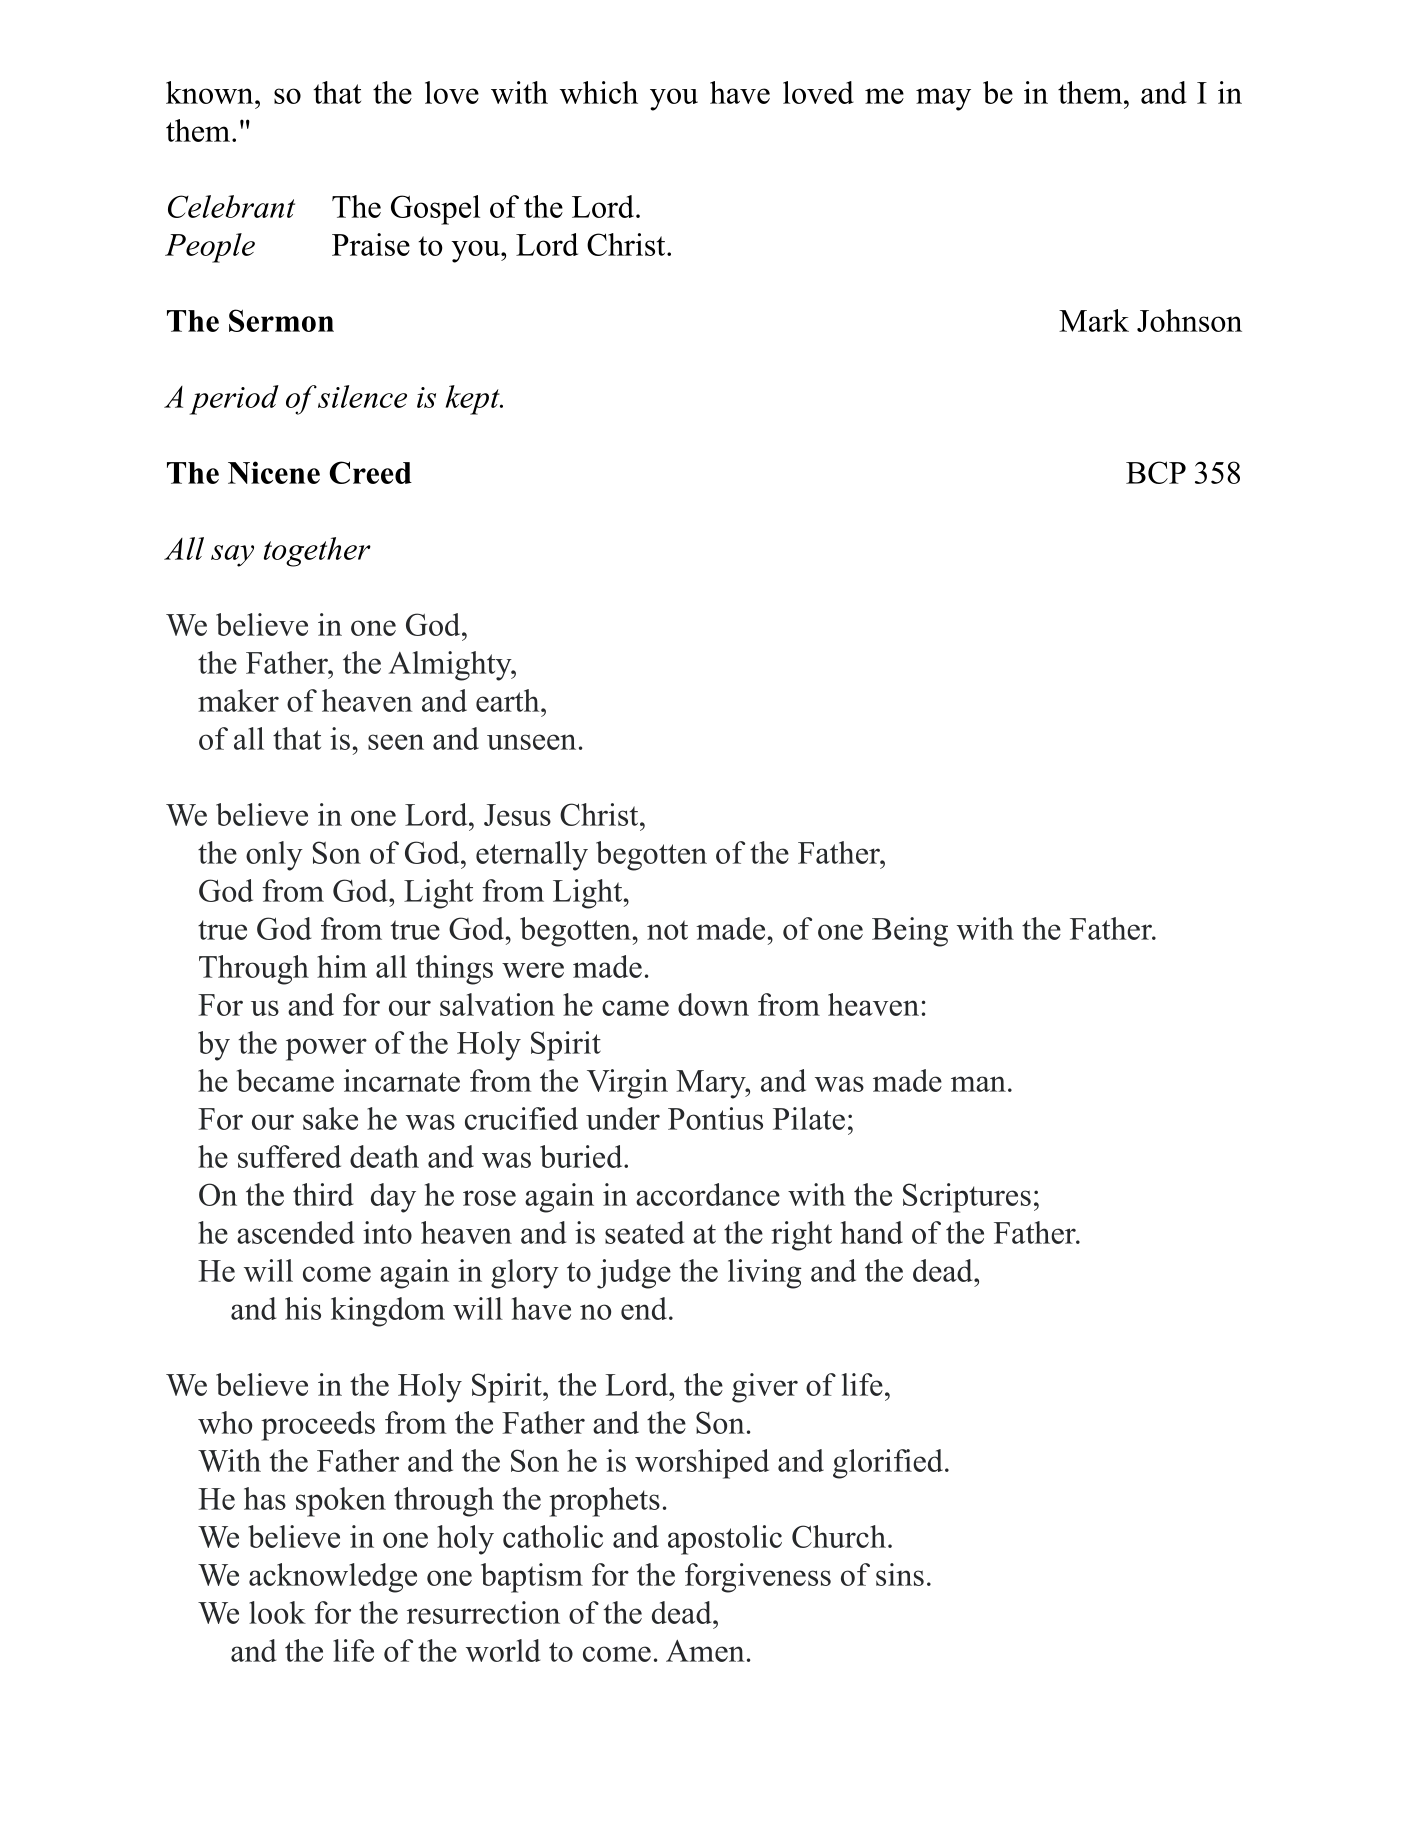 The height and width of the screenshot is (1824, 1409). What do you see at coordinates (333, 1578) in the screenshot?
I see `acknowledge` at bounding box center [333, 1578].
